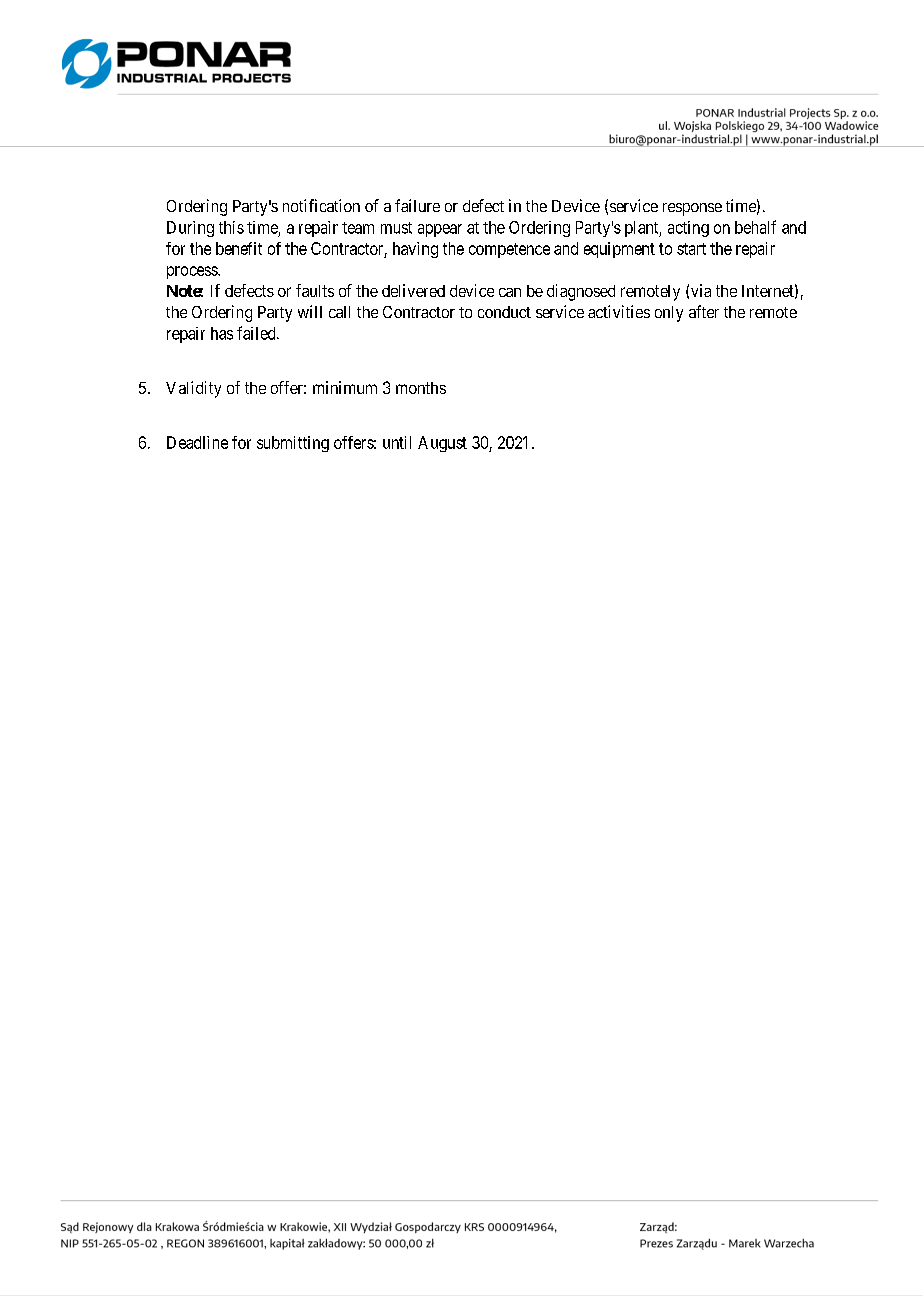 The height and width of the image is (1308, 924). Describe the element at coordinates (321, 205) in the image. I see `notification` at that location.
